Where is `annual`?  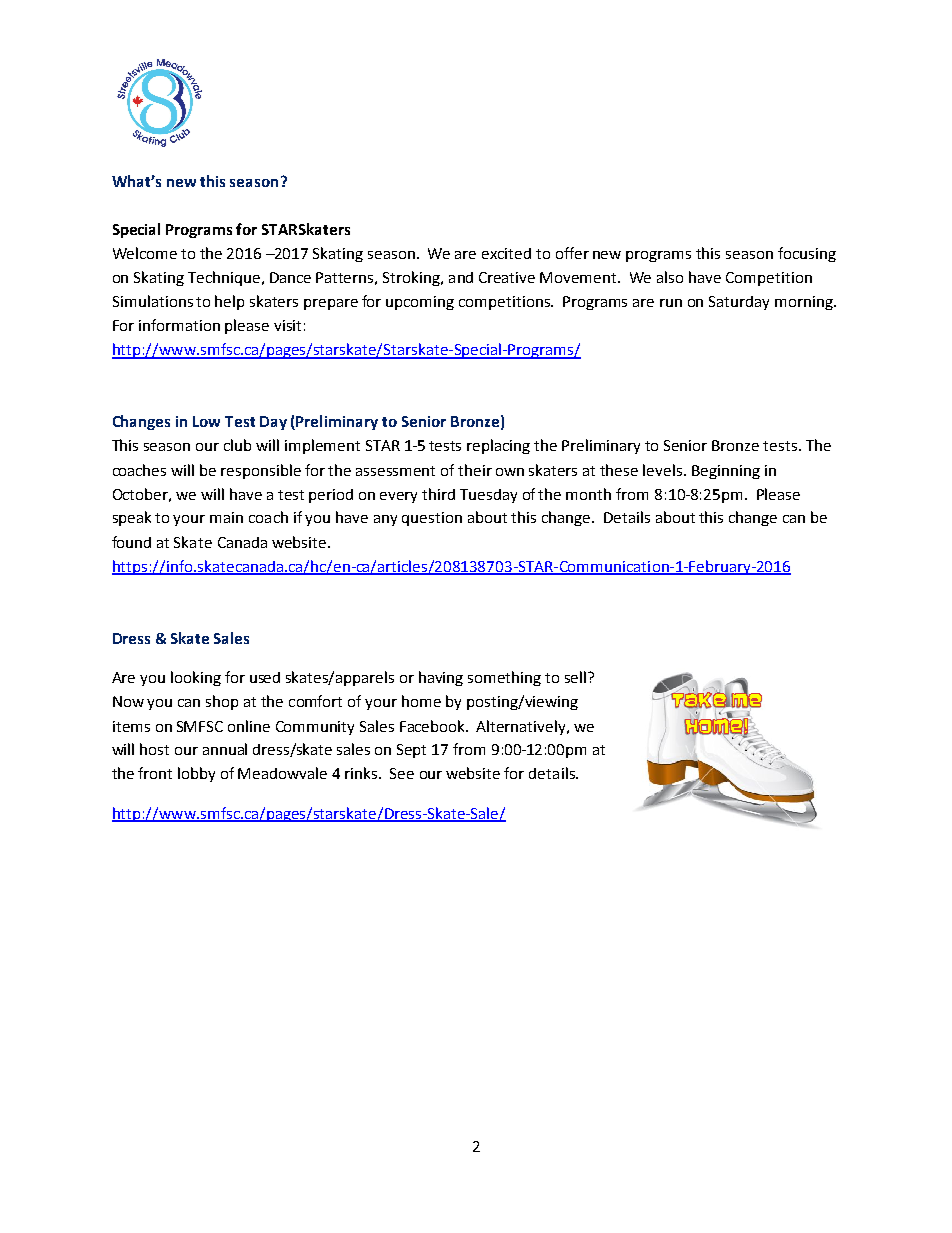
annual is located at coordinates (225, 749).
